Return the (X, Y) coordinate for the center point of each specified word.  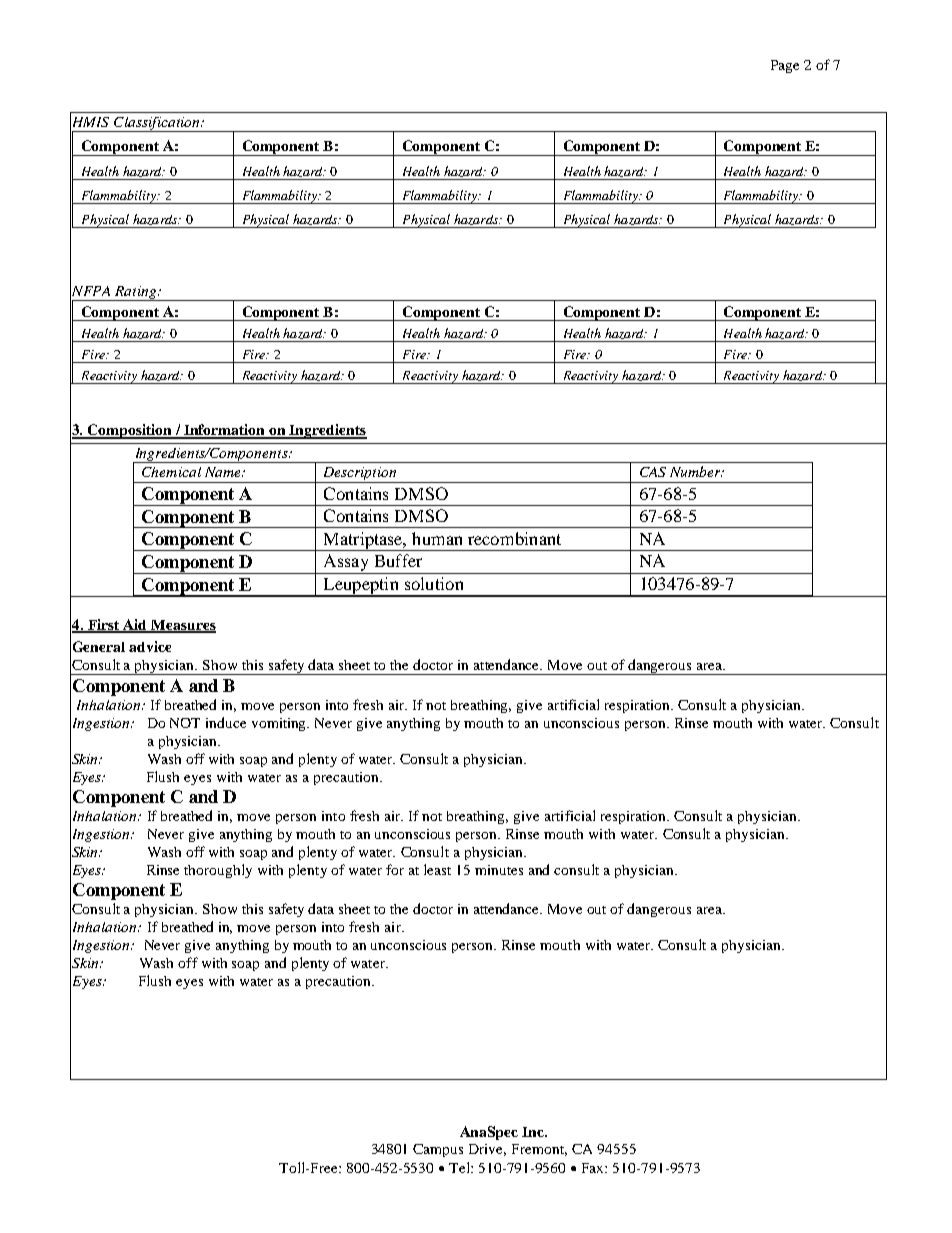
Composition (130, 431)
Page (785, 66)
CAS (653, 472)
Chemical (171, 472)
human (437, 538)
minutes (499, 870)
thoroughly (218, 871)
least (437, 869)
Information (225, 431)
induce (226, 722)
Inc (534, 1132)
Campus (438, 1150)
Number (696, 471)
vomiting (280, 724)
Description (360, 475)
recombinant (514, 538)
